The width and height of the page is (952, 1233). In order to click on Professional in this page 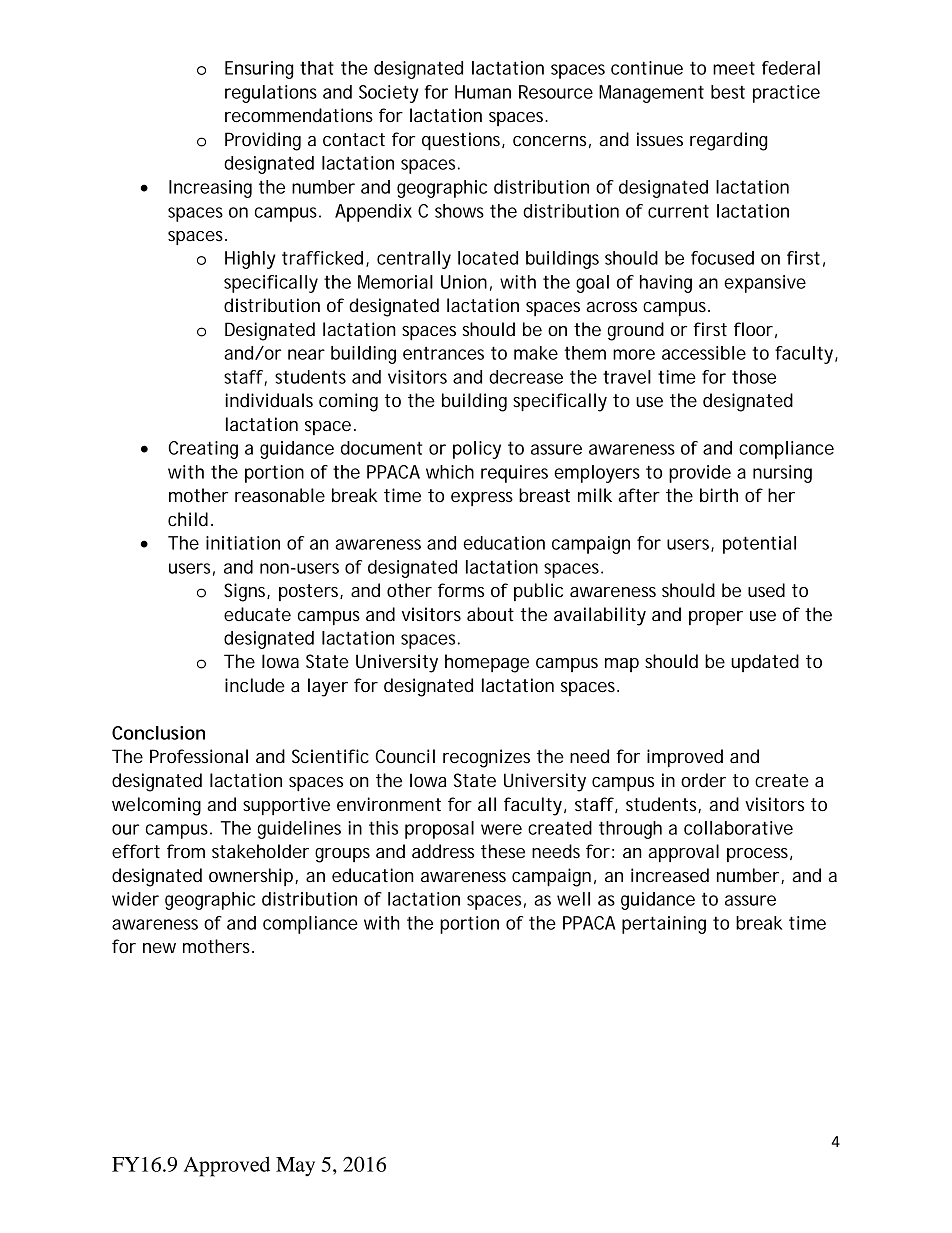, I will do `click(199, 756)`.
